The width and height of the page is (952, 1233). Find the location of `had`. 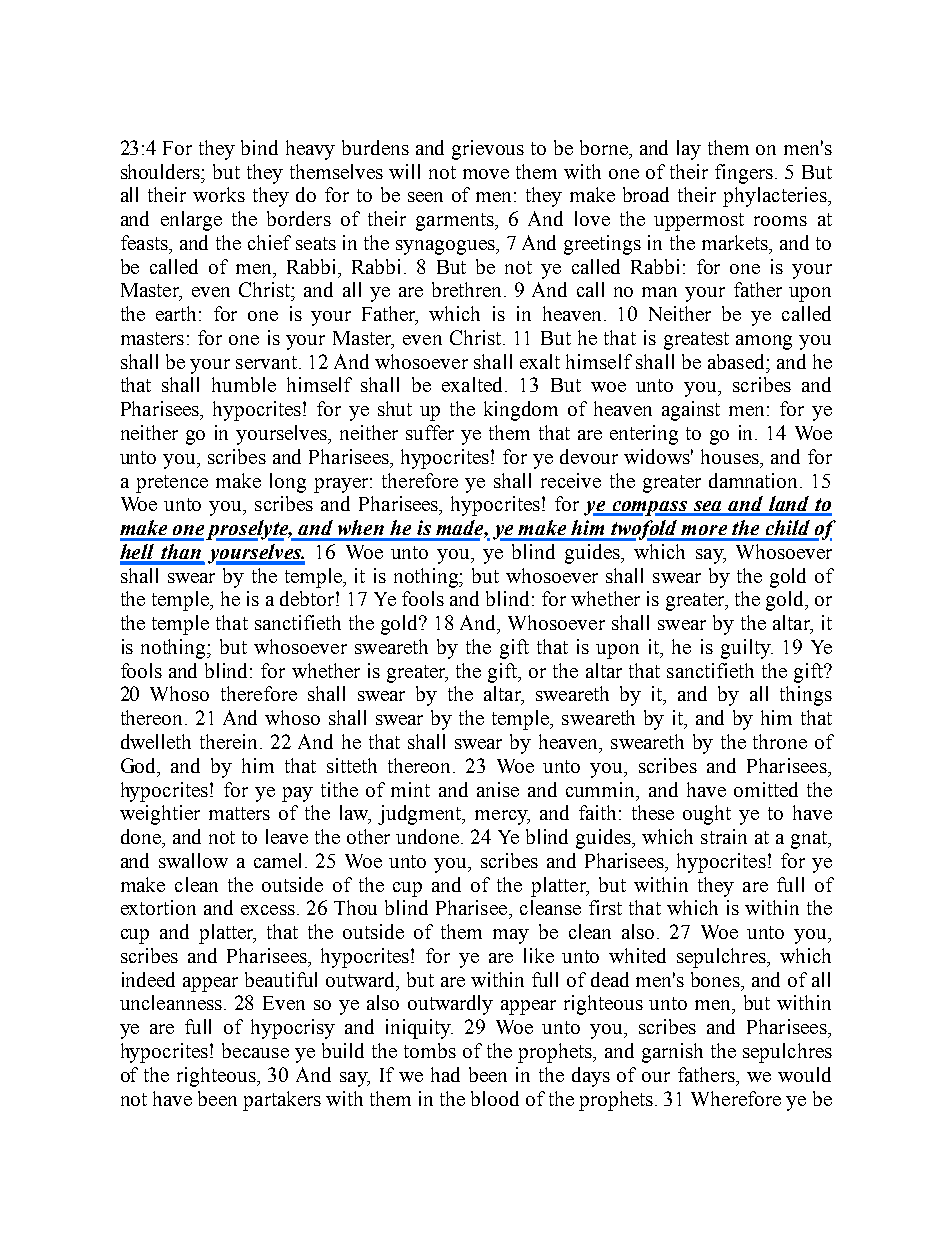

had is located at coordinates (445, 1074).
